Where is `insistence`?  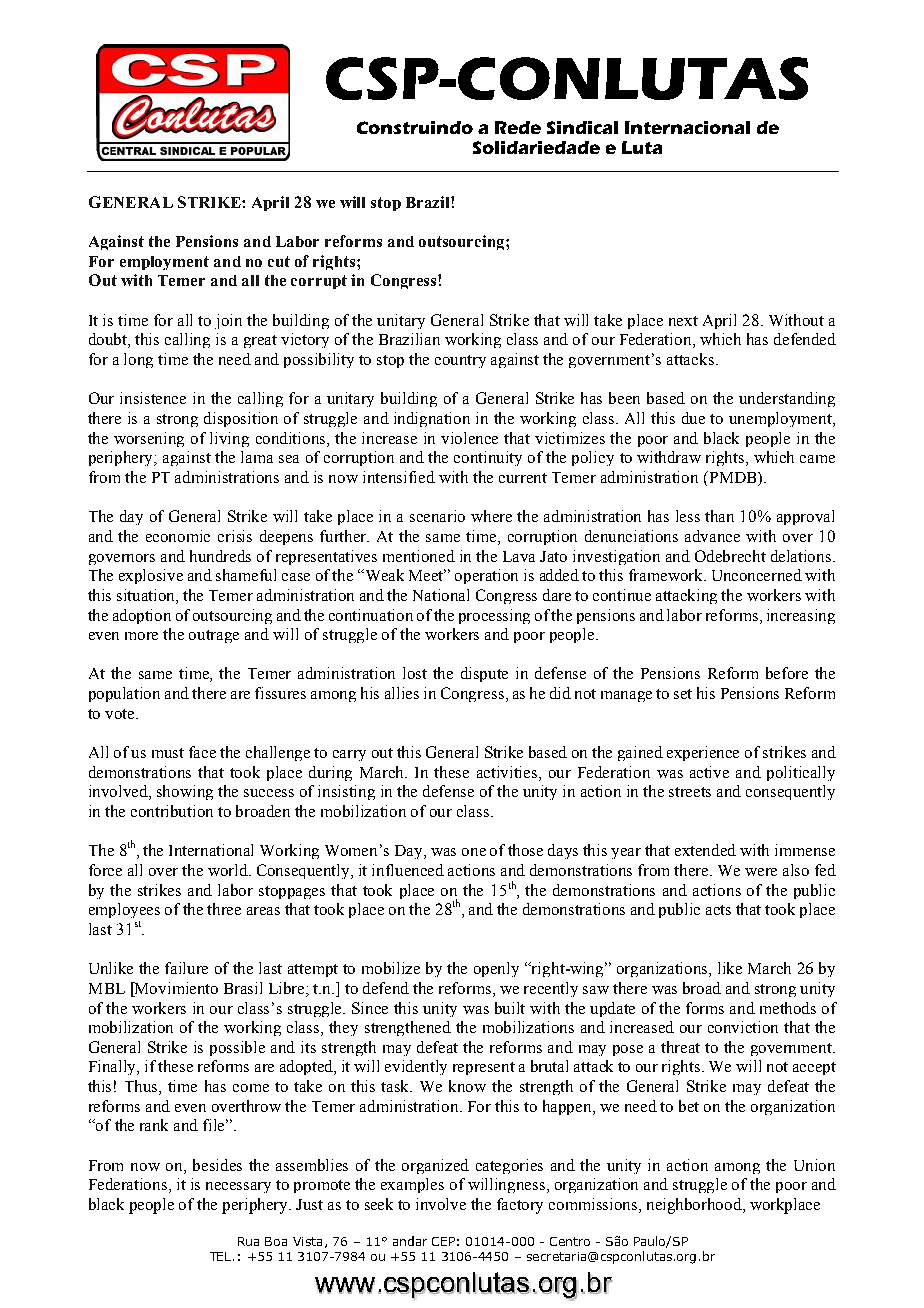
insistence is located at coordinates (153, 398).
